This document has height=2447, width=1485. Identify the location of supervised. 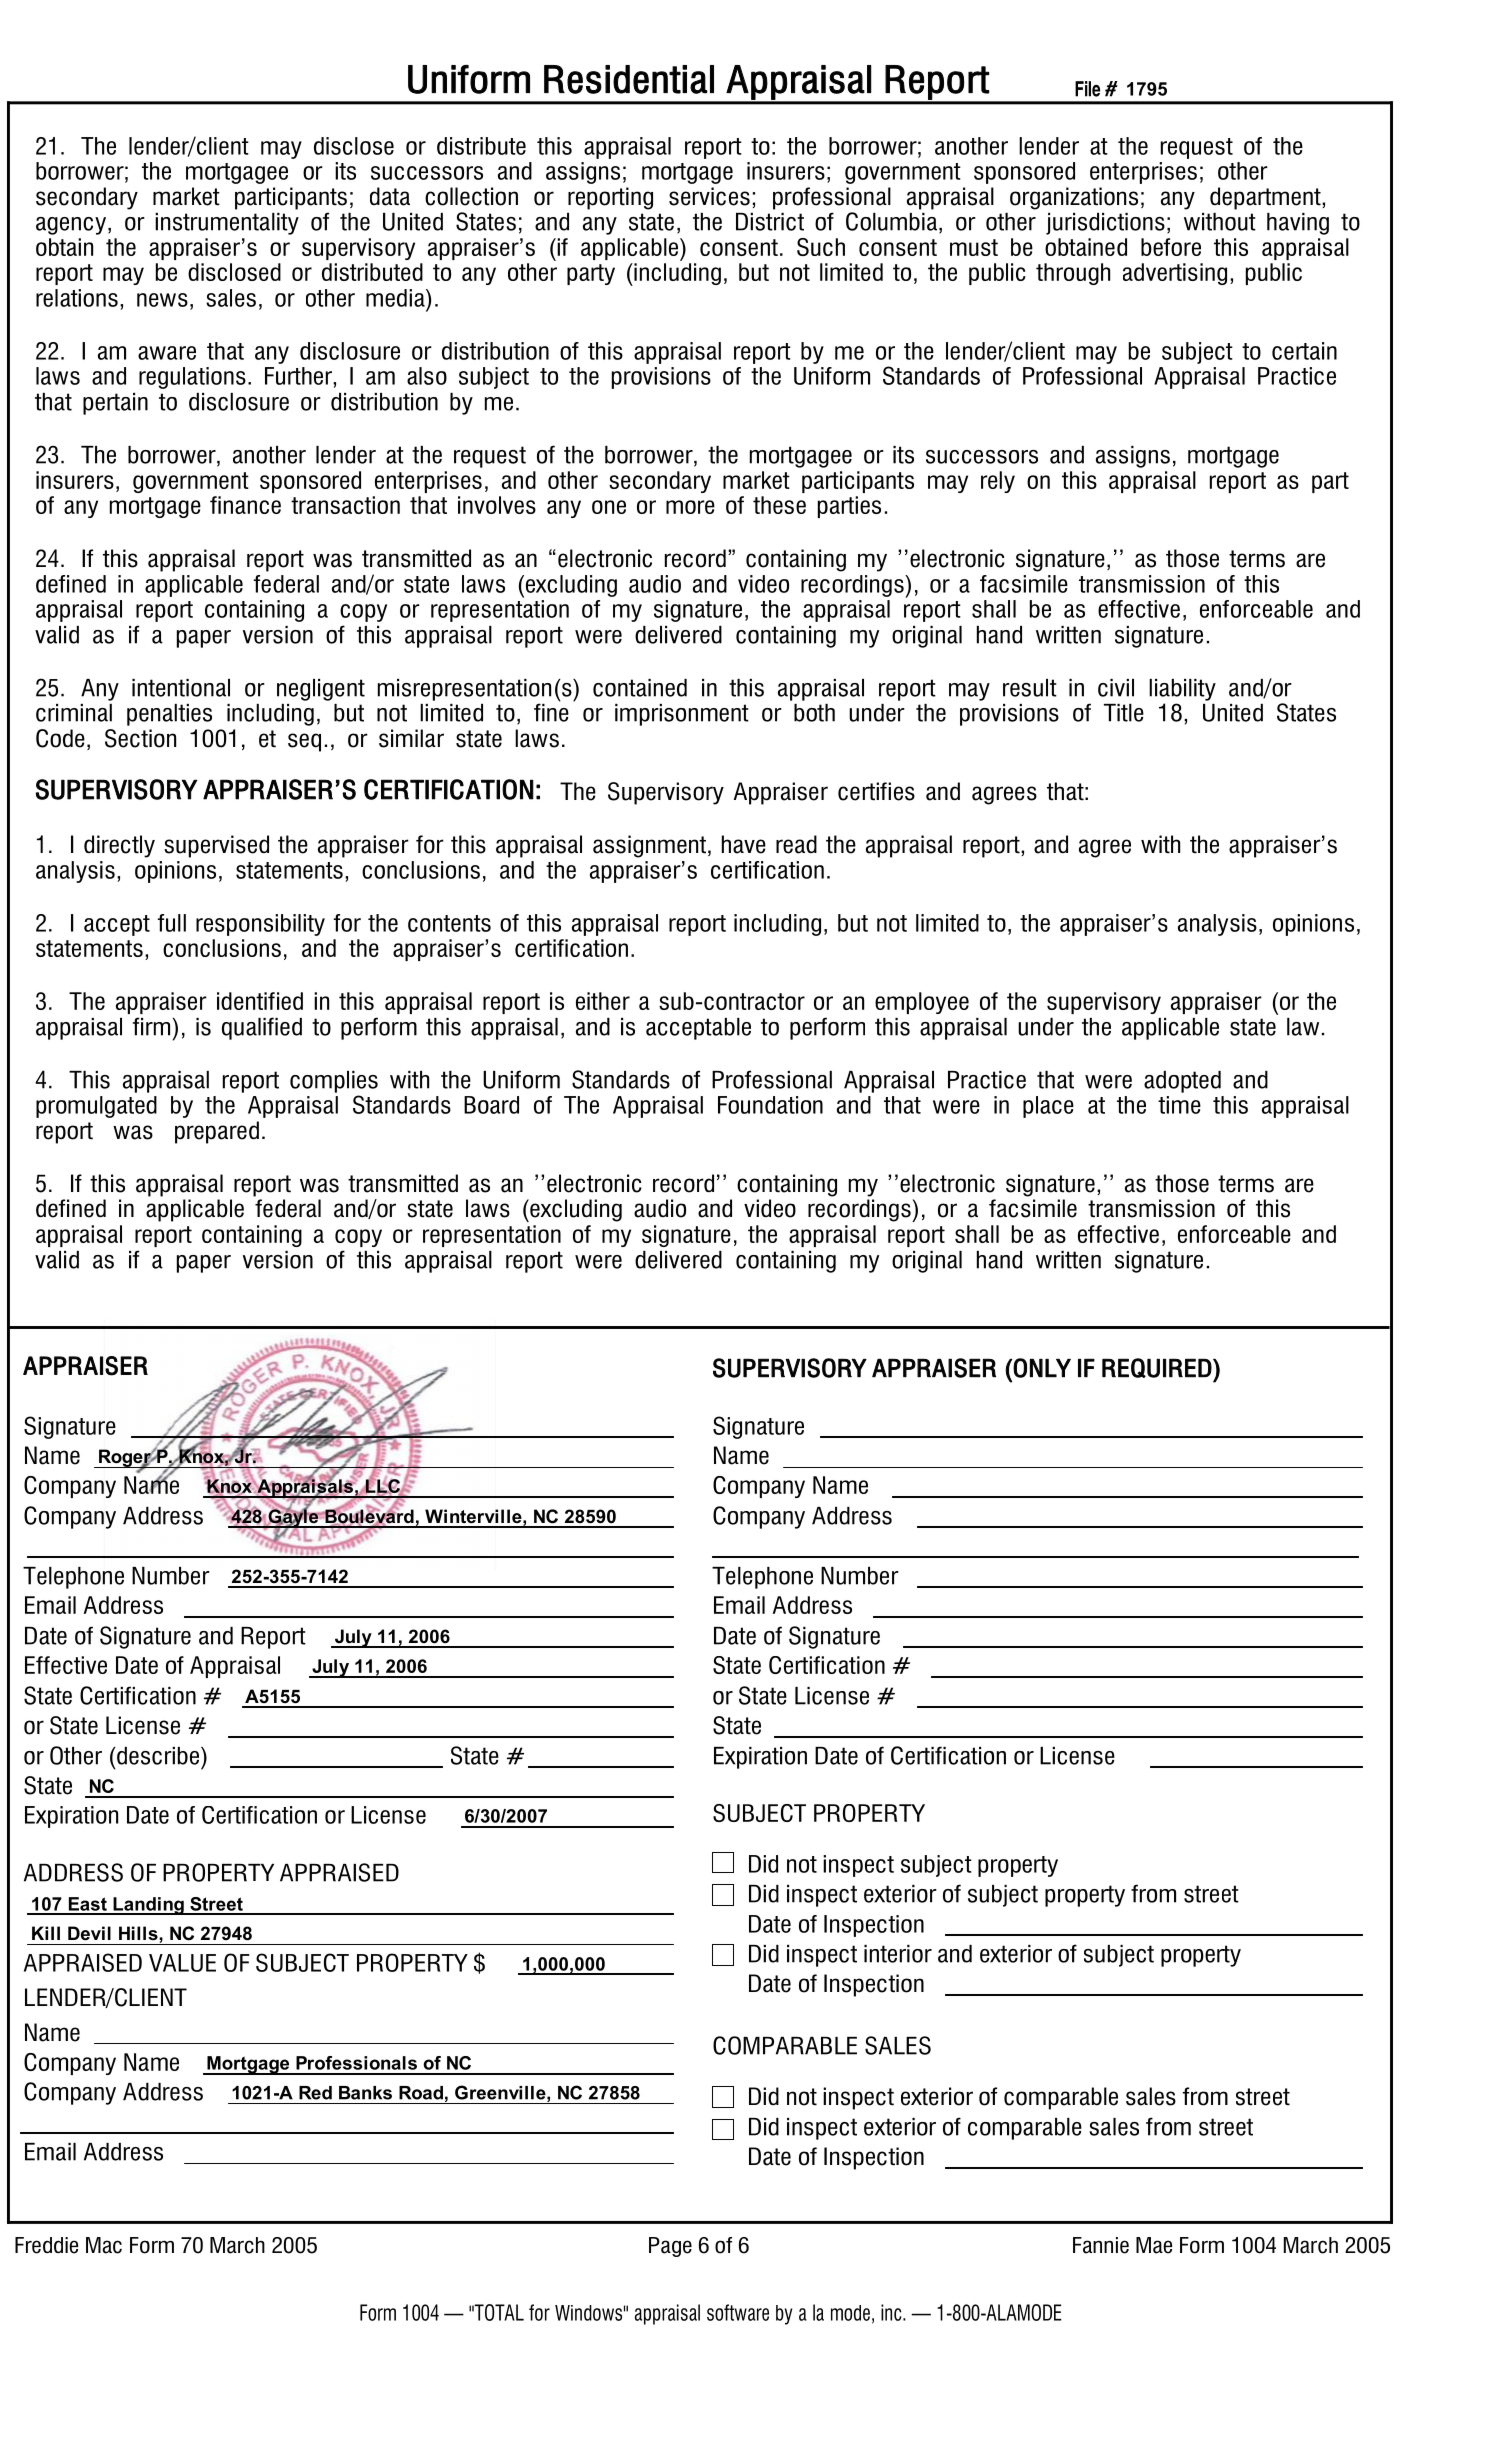
(216, 846).
